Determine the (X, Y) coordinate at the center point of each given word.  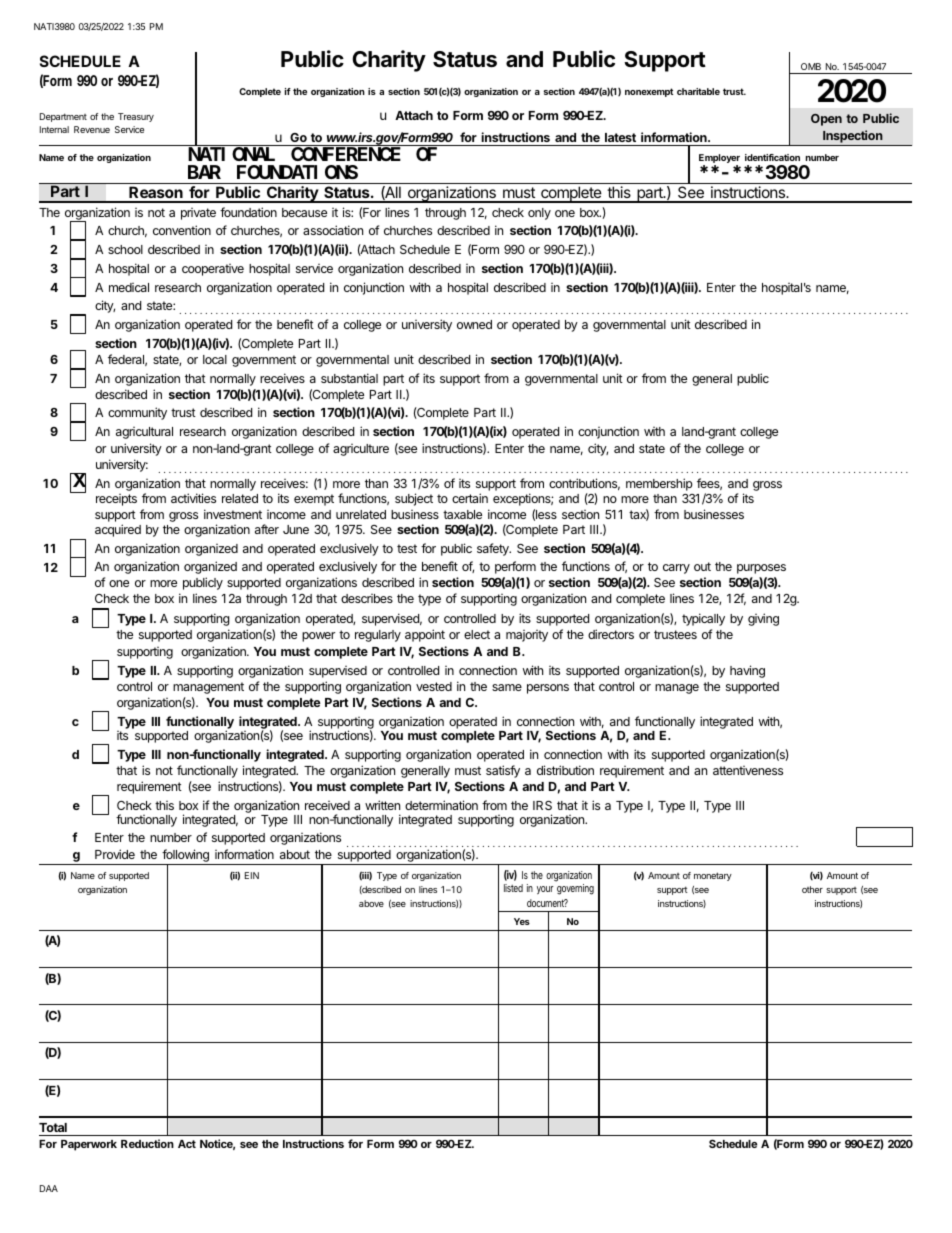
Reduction (147, 1143)
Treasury (136, 117)
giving (763, 619)
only (539, 214)
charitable (698, 91)
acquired (118, 530)
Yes (522, 921)
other (812, 889)
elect (477, 634)
